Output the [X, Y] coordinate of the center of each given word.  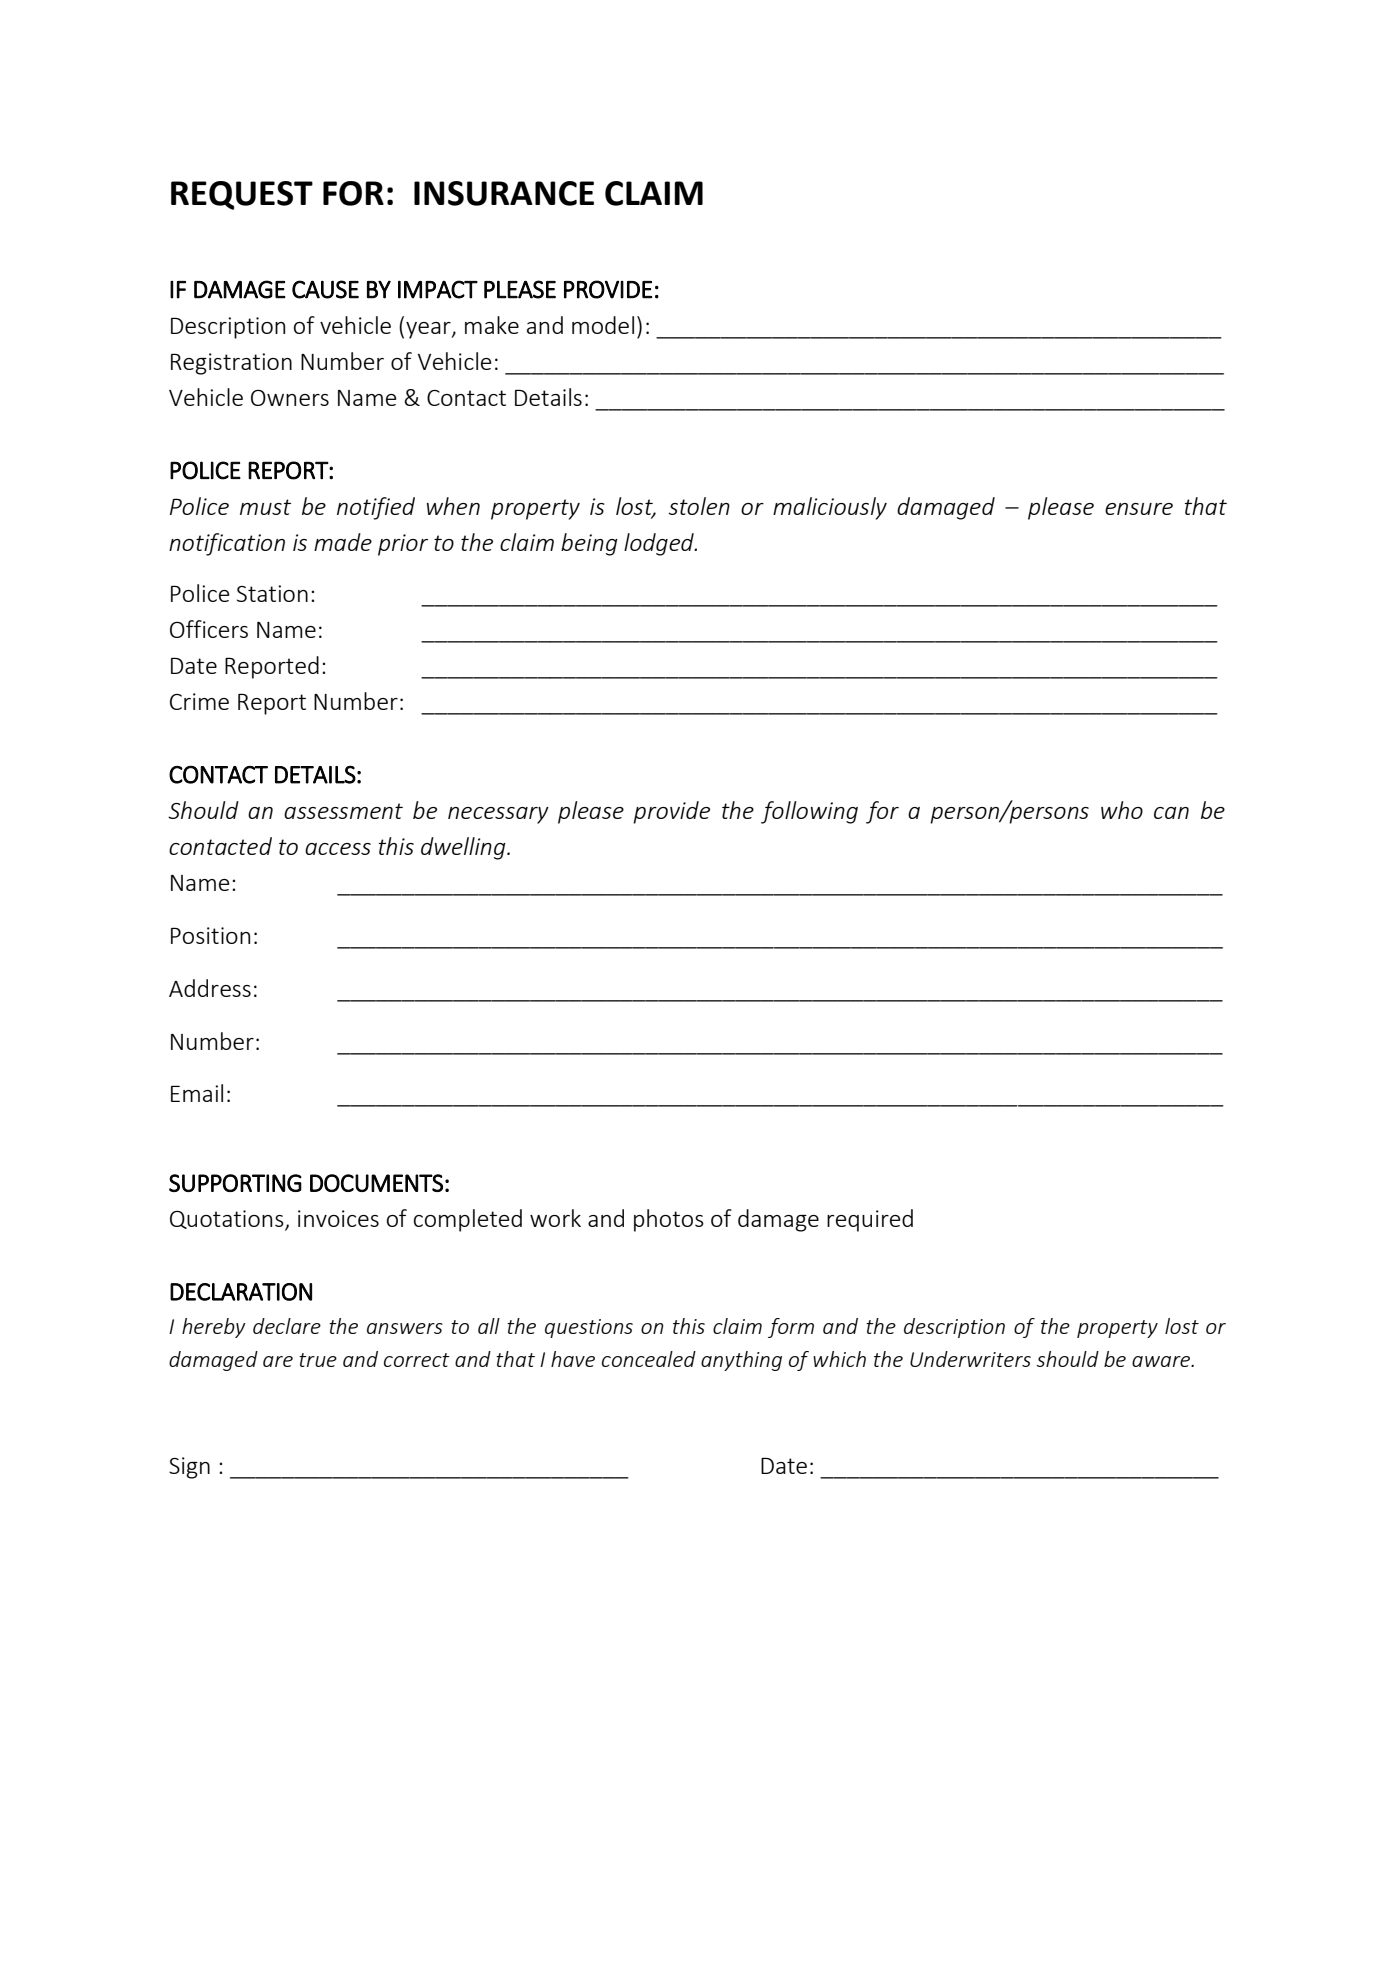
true [318, 1360]
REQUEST [242, 195]
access [338, 849]
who [1122, 810]
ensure [1139, 509]
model [603, 325]
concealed [649, 1359]
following [809, 812]
